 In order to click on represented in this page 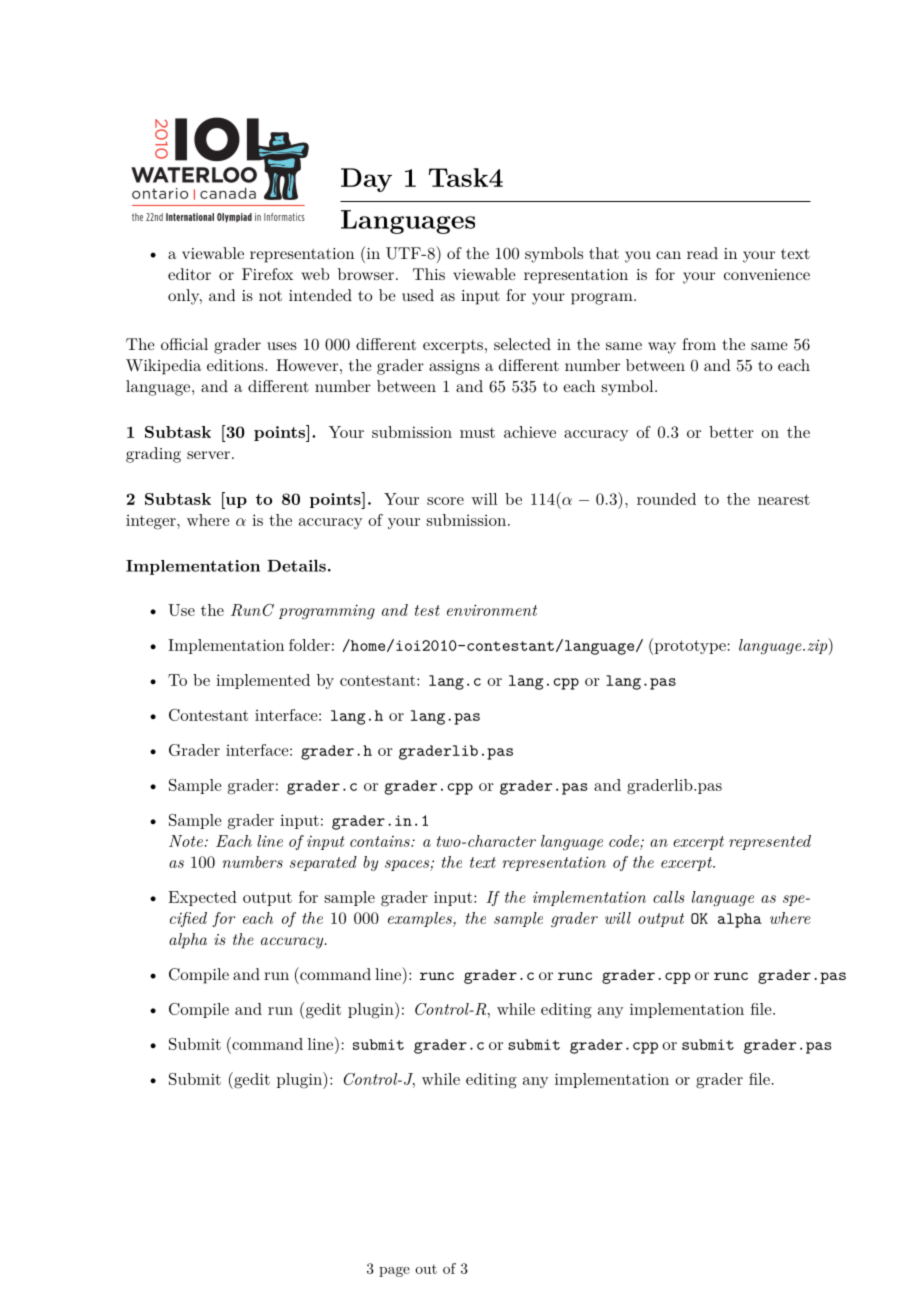, I will do `click(770, 842)`.
